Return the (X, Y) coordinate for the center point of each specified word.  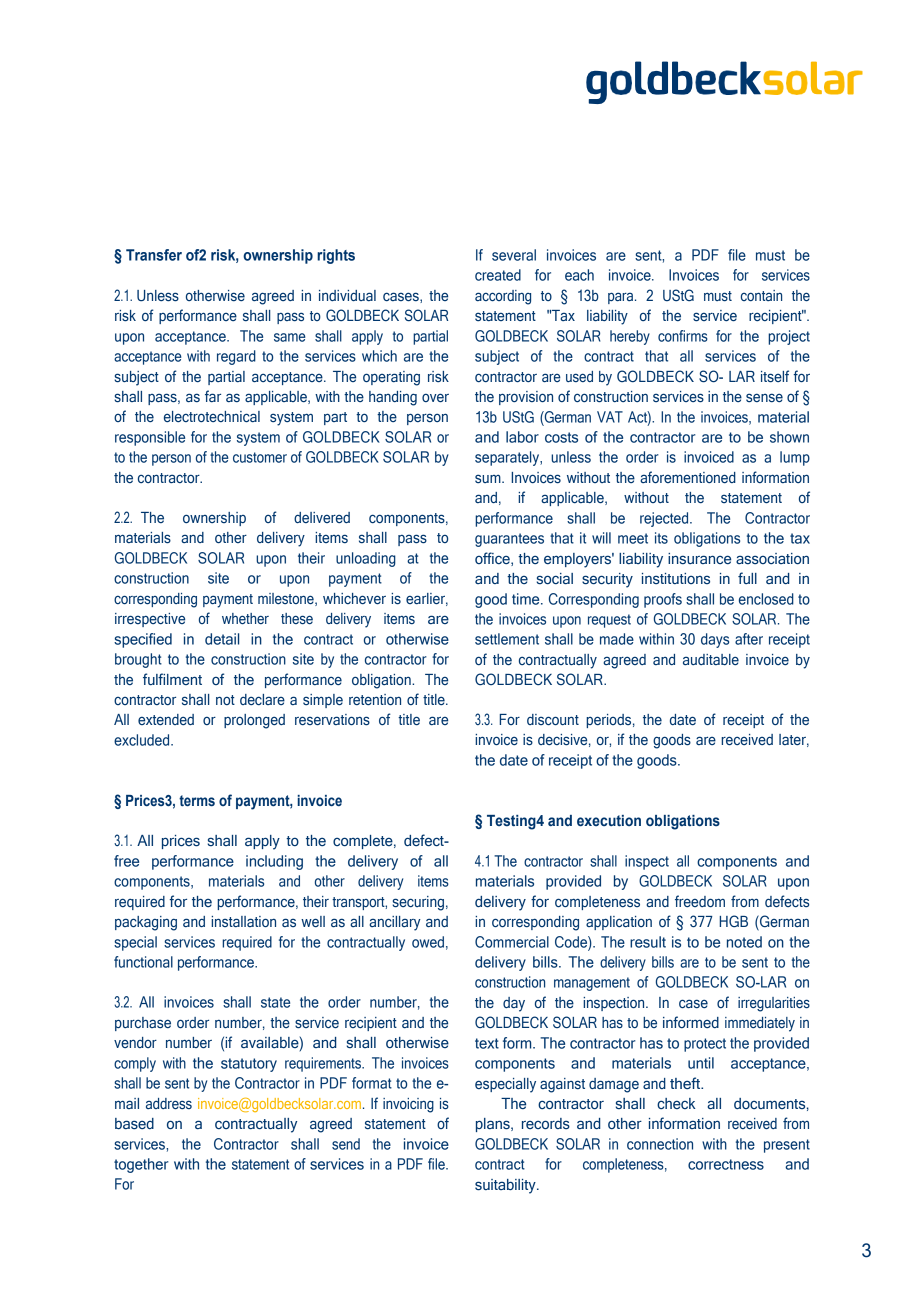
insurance (699, 558)
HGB (734, 921)
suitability (506, 1186)
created (498, 275)
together (141, 1165)
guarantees (509, 540)
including (274, 862)
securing (418, 903)
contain (761, 295)
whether (245, 618)
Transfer (154, 255)
